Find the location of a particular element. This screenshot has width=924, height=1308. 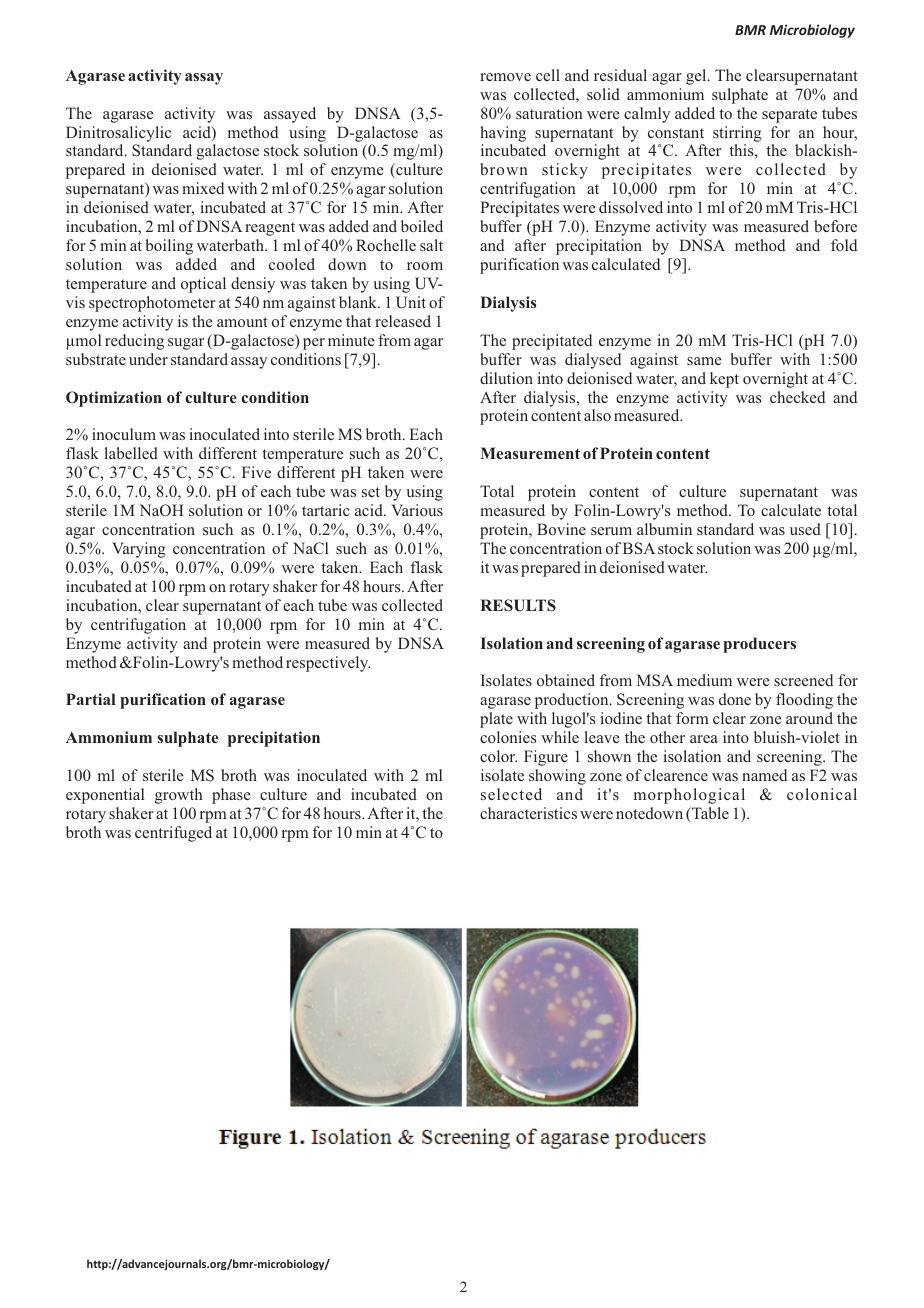

sugar is located at coordinates (186, 344).
